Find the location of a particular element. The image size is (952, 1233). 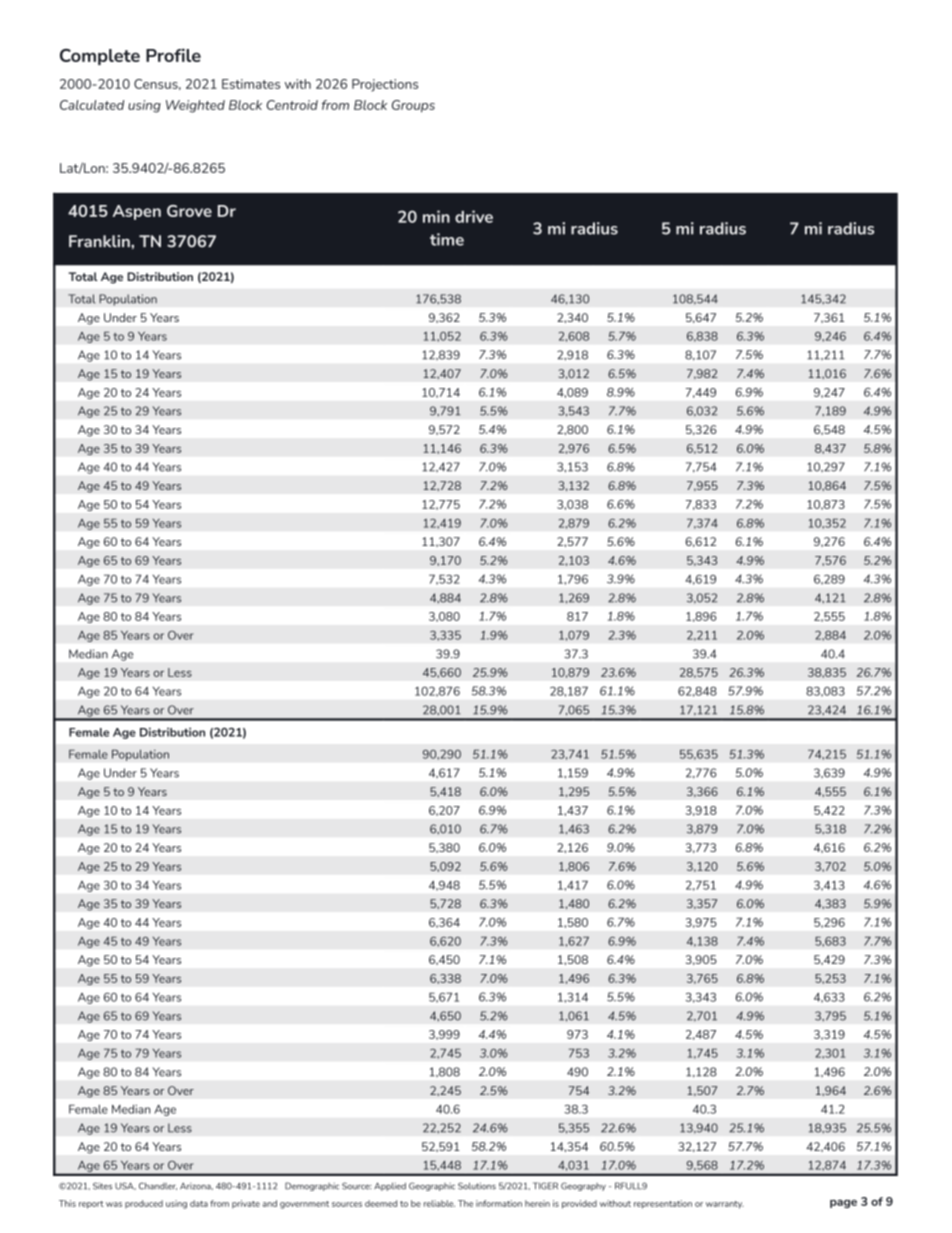

Weighted is located at coordinates (195, 106).
